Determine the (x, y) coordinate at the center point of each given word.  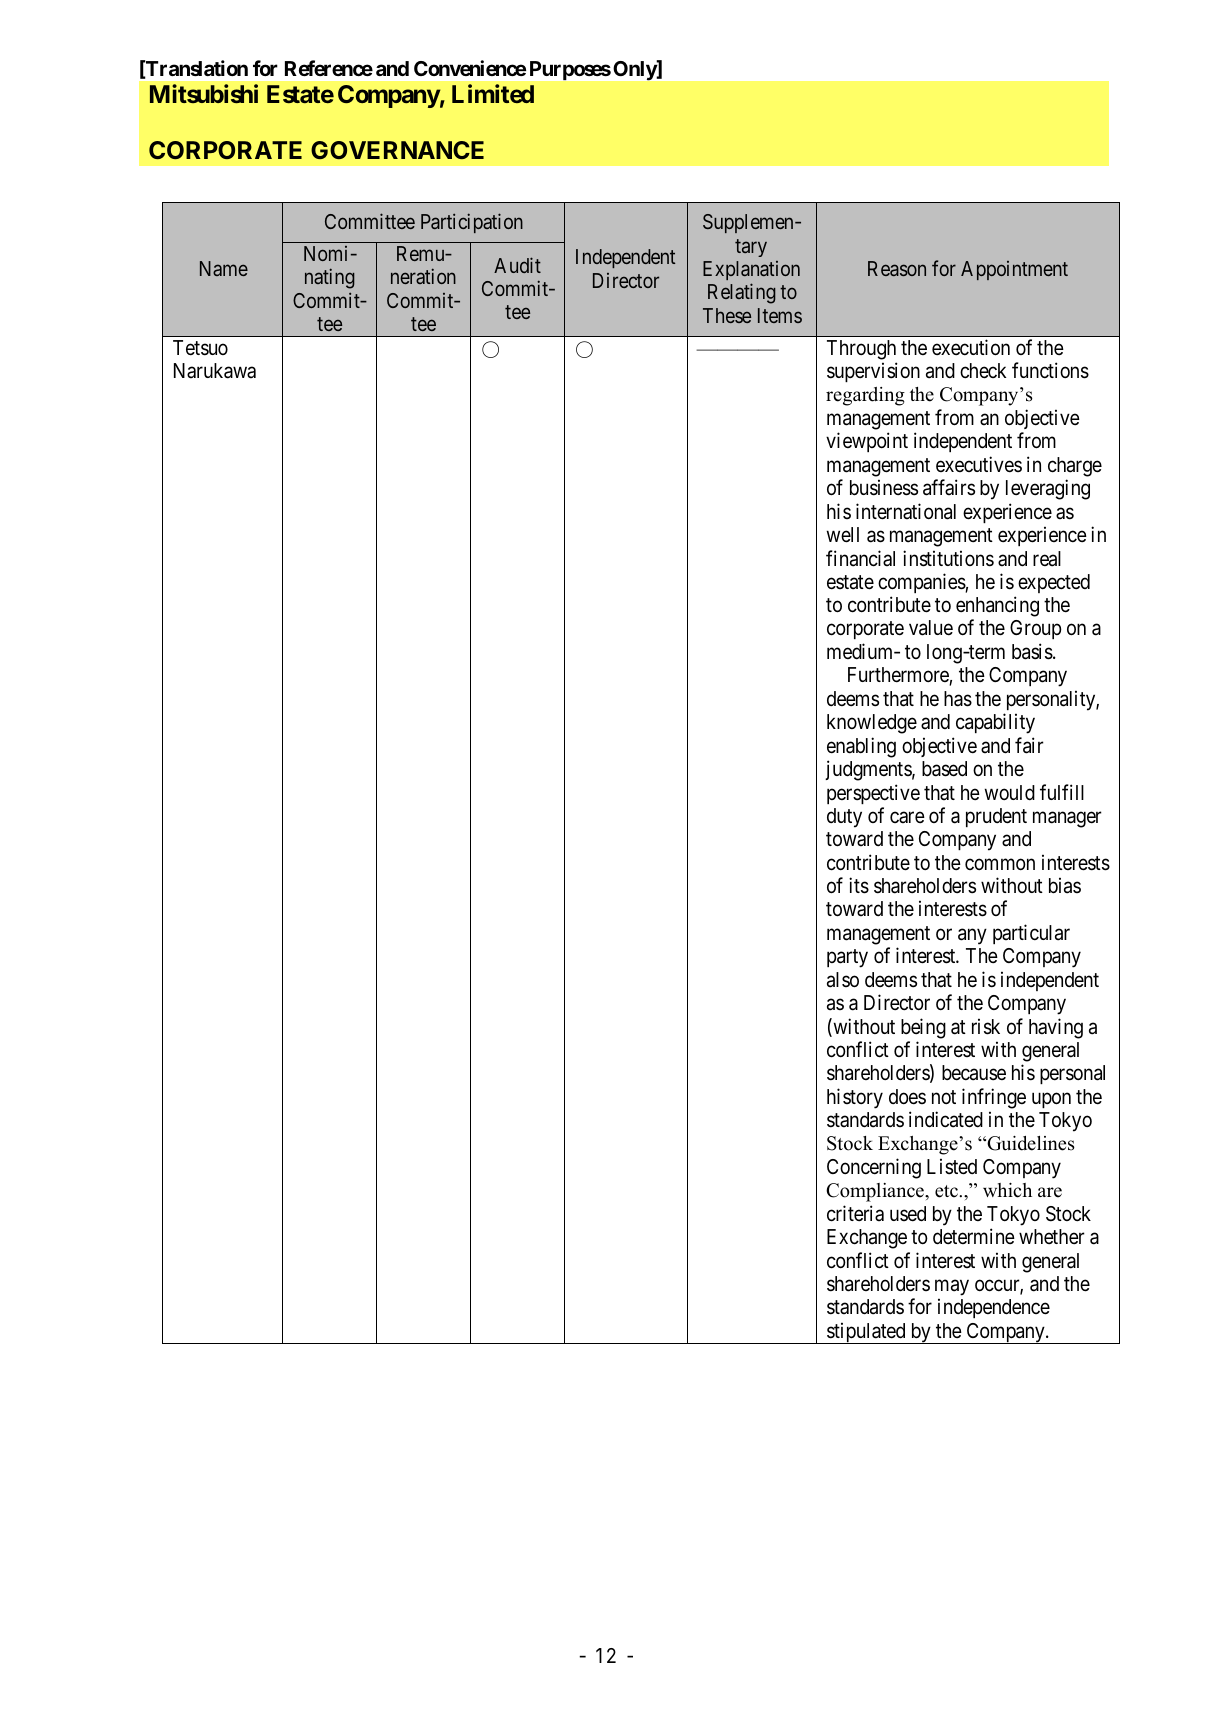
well (843, 535)
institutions (948, 558)
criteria (855, 1213)
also (843, 980)
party (847, 958)
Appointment (1014, 270)
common (1000, 864)
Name (224, 268)
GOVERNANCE (397, 150)
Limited (493, 93)
